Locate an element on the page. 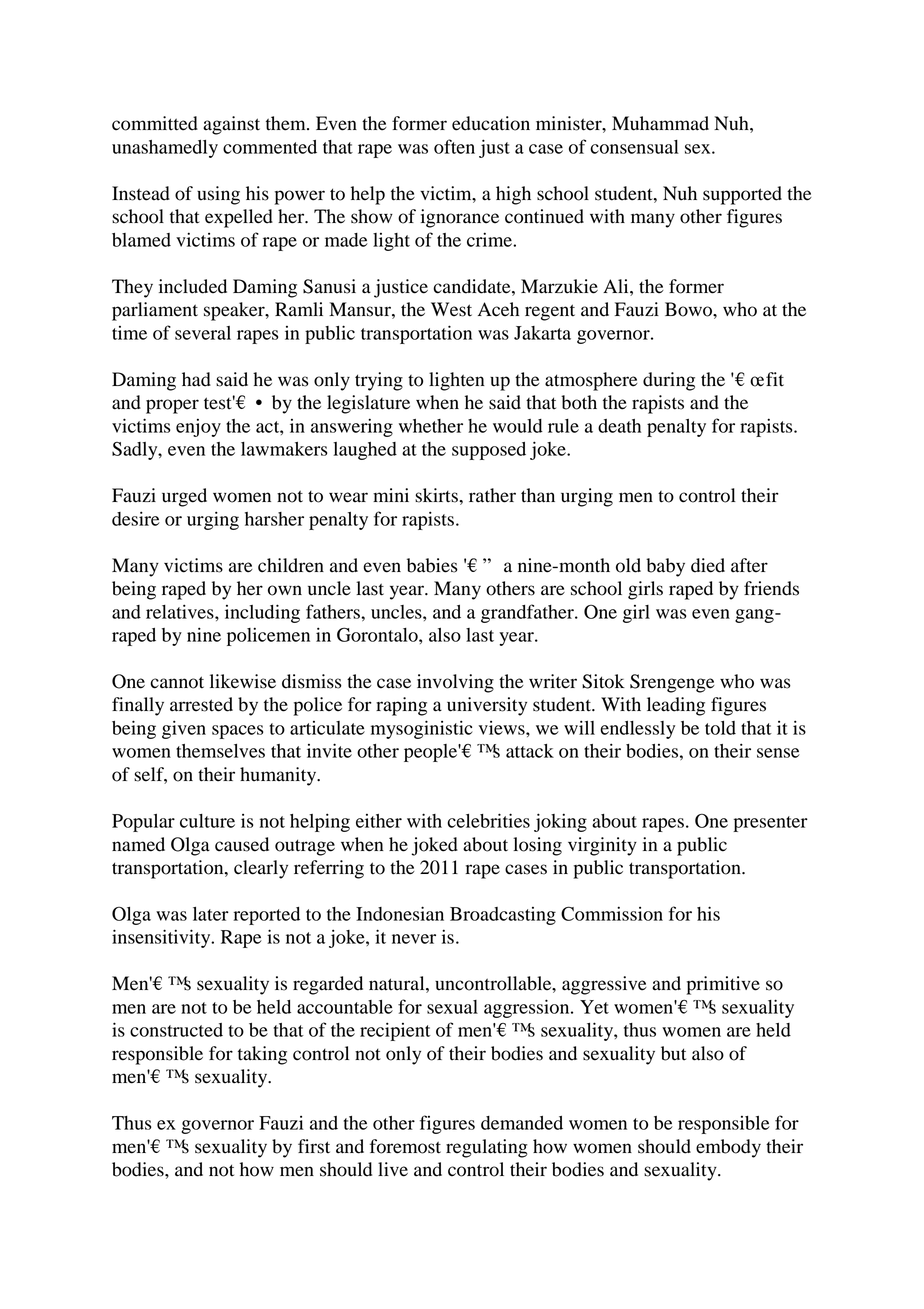 Image resolution: width=924 pixels, height=1309 pixels. several is located at coordinates (203, 333).
